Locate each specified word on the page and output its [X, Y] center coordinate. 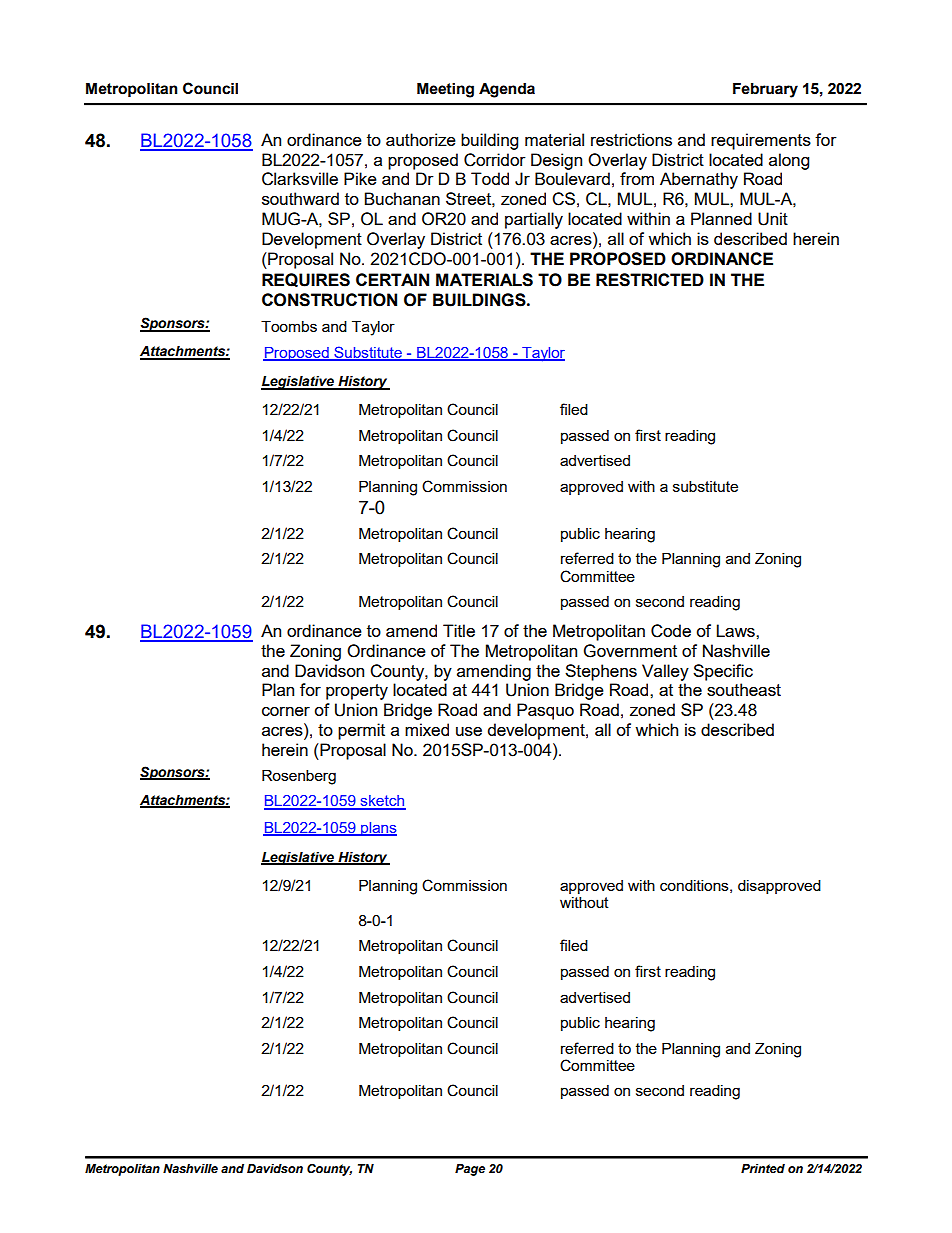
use [469, 731]
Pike [360, 178]
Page [470, 1170]
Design [556, 161]
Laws [737, 630]
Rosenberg [299, 777]
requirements [761, 141]
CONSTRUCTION [329, 300]
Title [459, 630]
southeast [744, 689]
